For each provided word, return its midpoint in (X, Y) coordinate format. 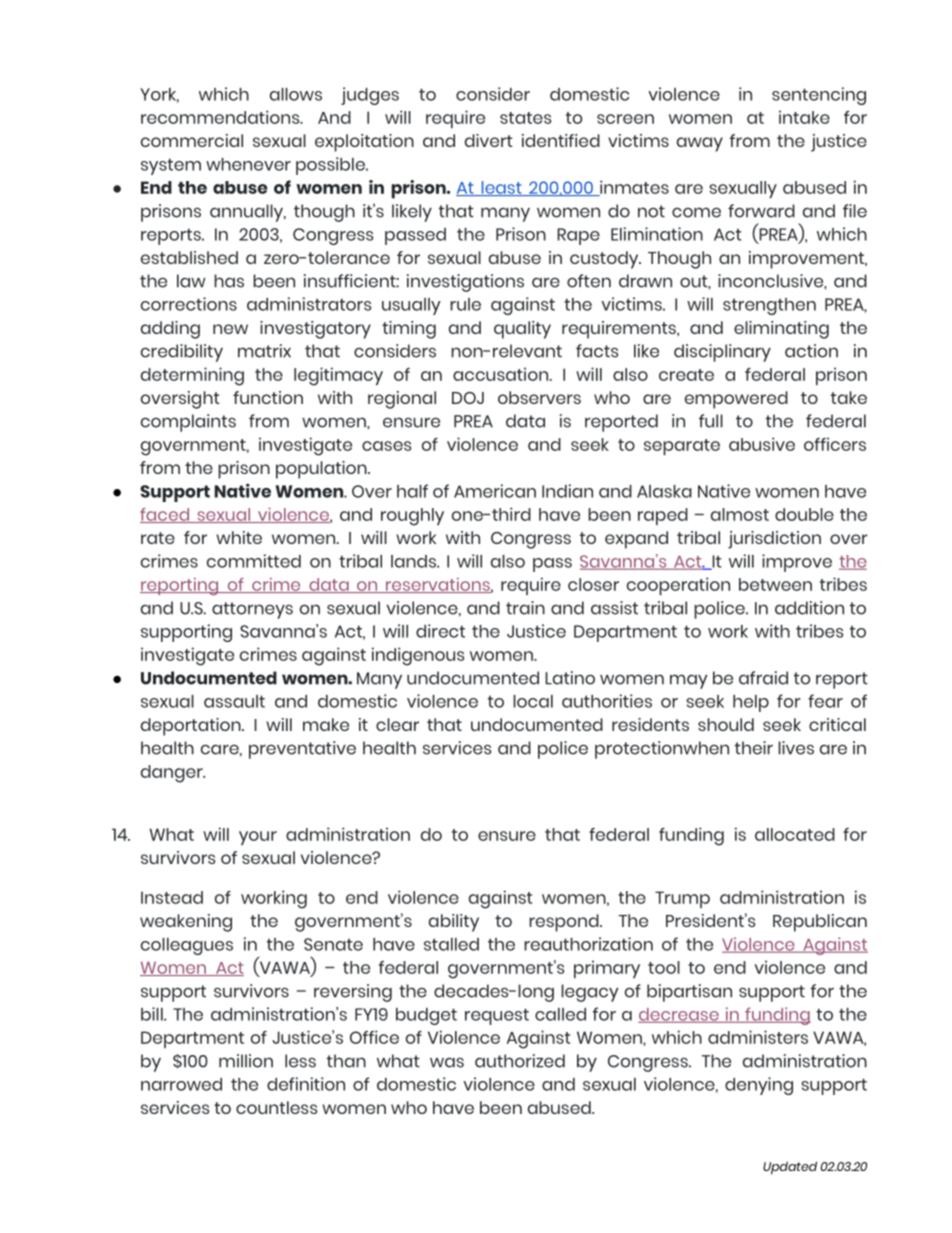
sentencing (819, 96)
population (322, 470)
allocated (795, 834)
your (258, 838)
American (495, 491)
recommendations (221, 117)
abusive (762, 444)
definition (306, 1084)
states (525, 118)
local (533, 701)
